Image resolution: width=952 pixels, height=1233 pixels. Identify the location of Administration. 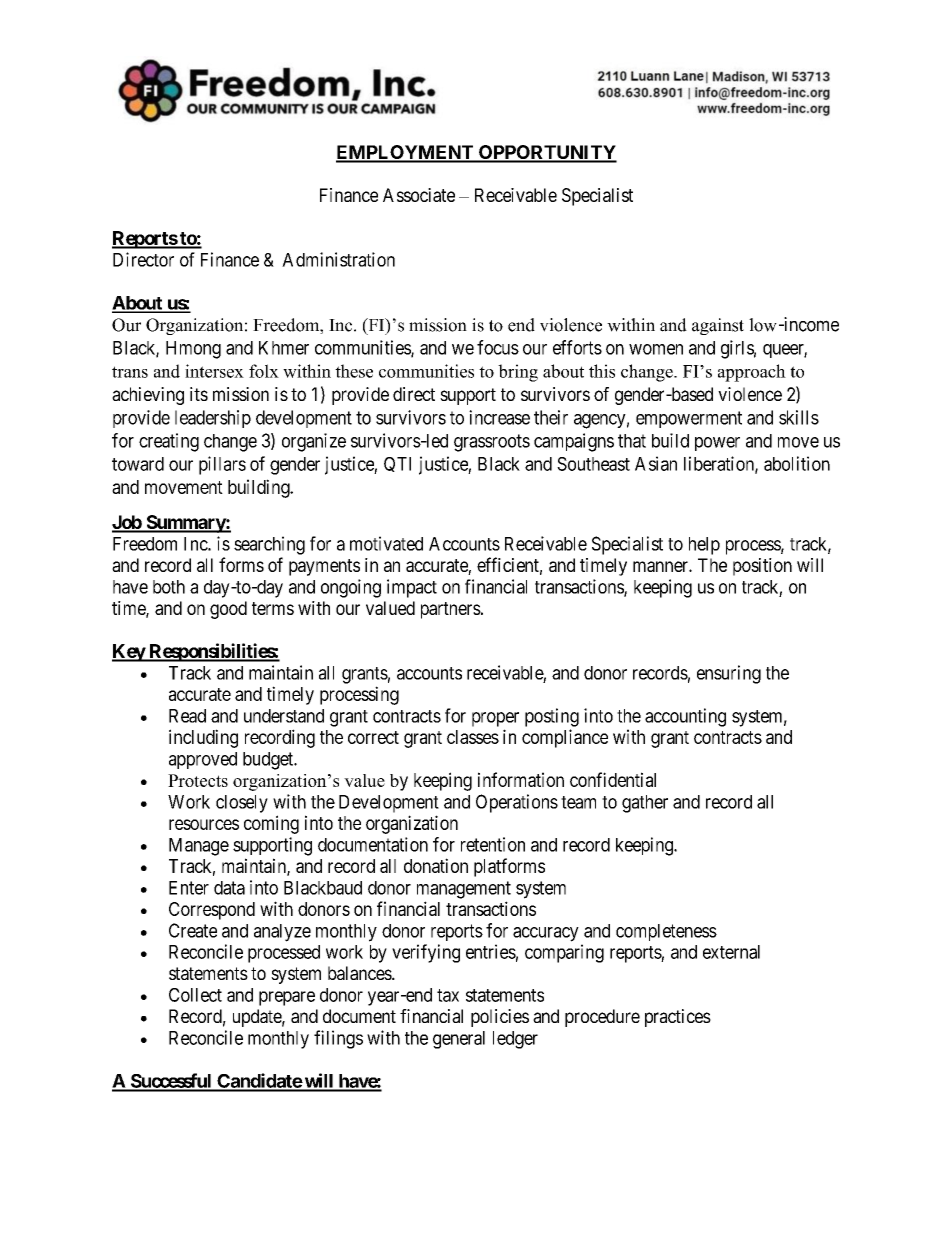
(338, 259).
